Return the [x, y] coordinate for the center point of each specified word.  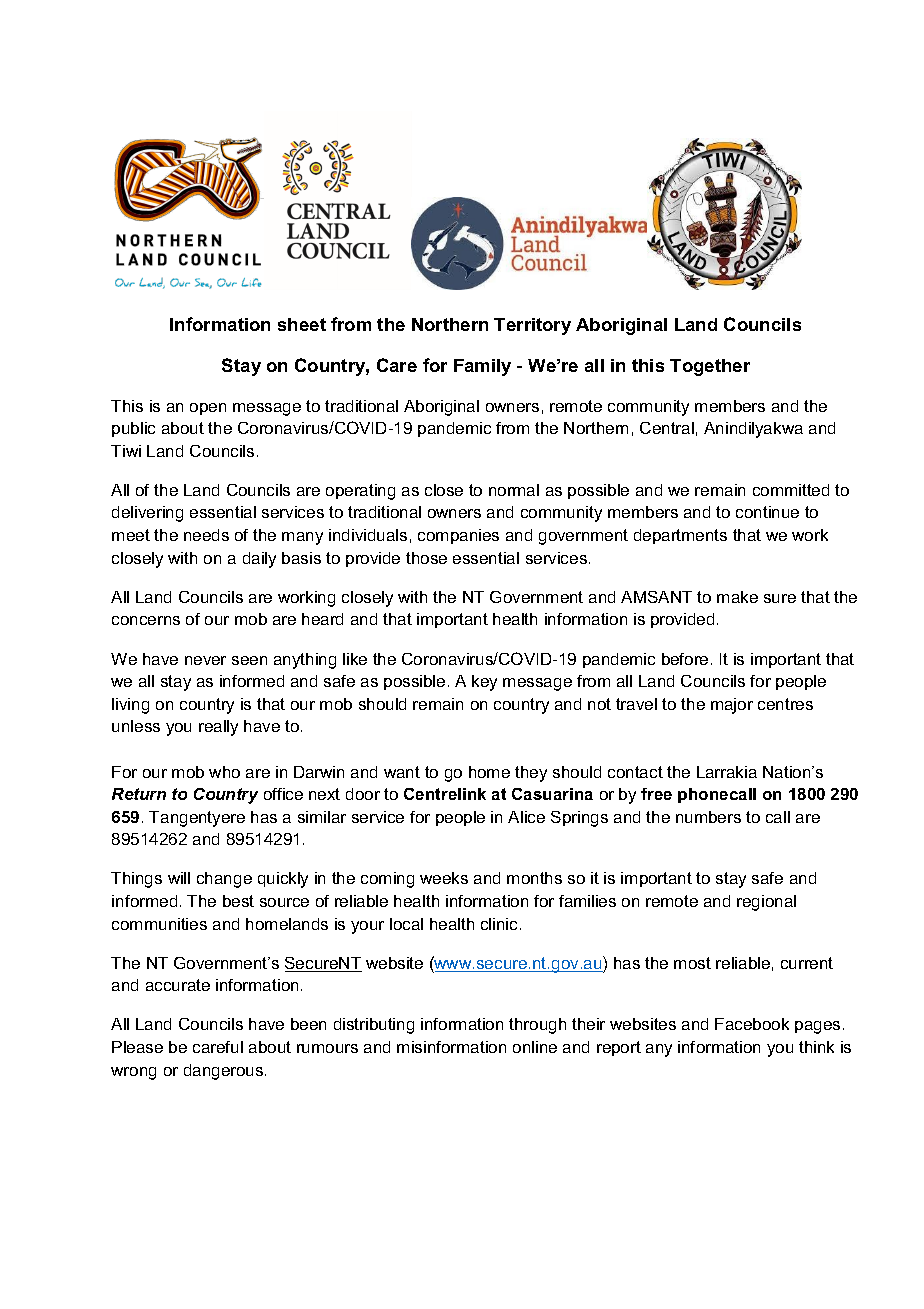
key [484, 683]
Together [710, 367]
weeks [444, 878]
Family [482, 367]
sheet [302, 324]
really [218, 728]
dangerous [225, 1072]
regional [766, 903]
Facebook [752, 1024]
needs [206, 535]
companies [458, 536]
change [224, 880]
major [732, 706]
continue [767, 512]
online [535, 1047]
